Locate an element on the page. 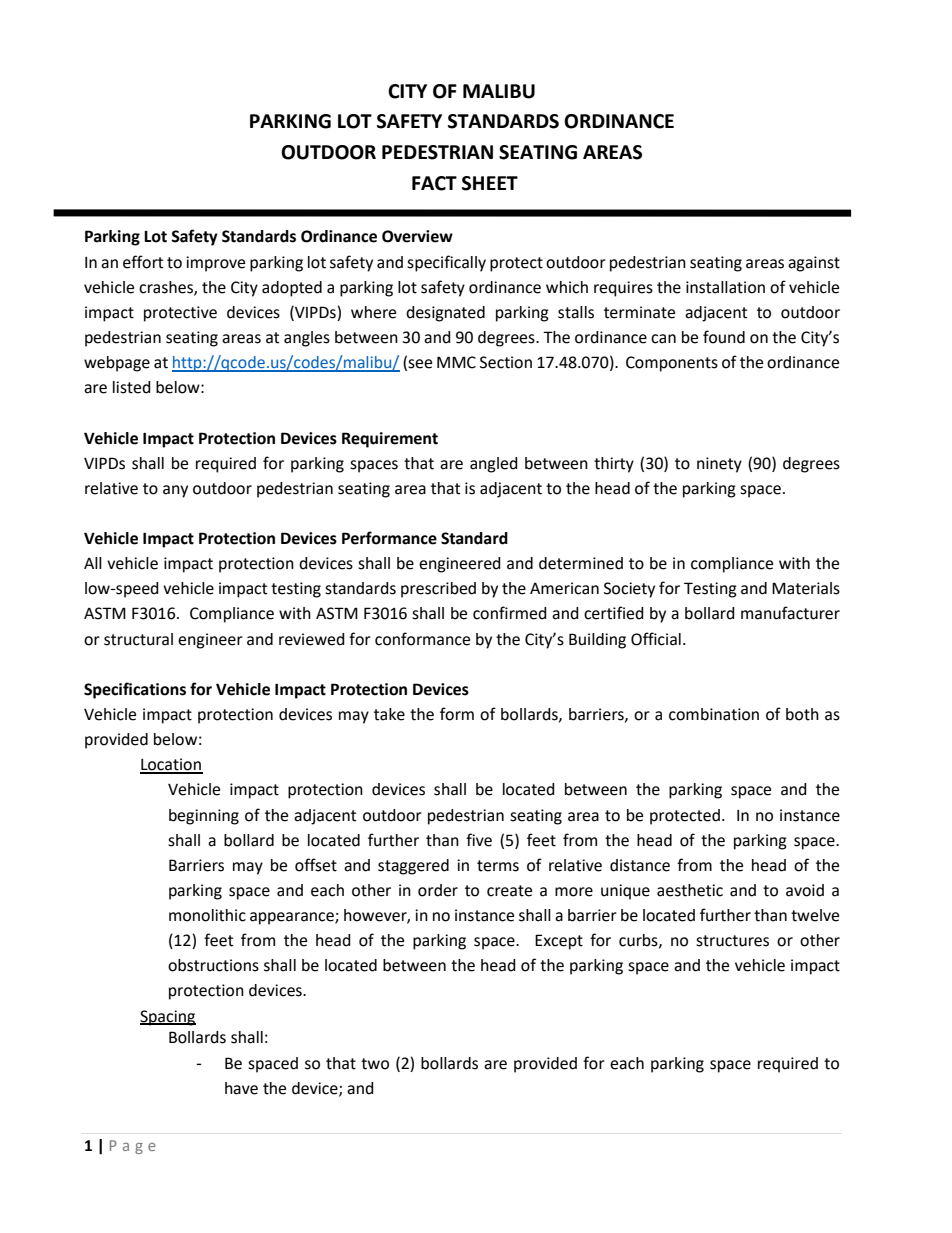  against is located at coordinates (814, 264).
